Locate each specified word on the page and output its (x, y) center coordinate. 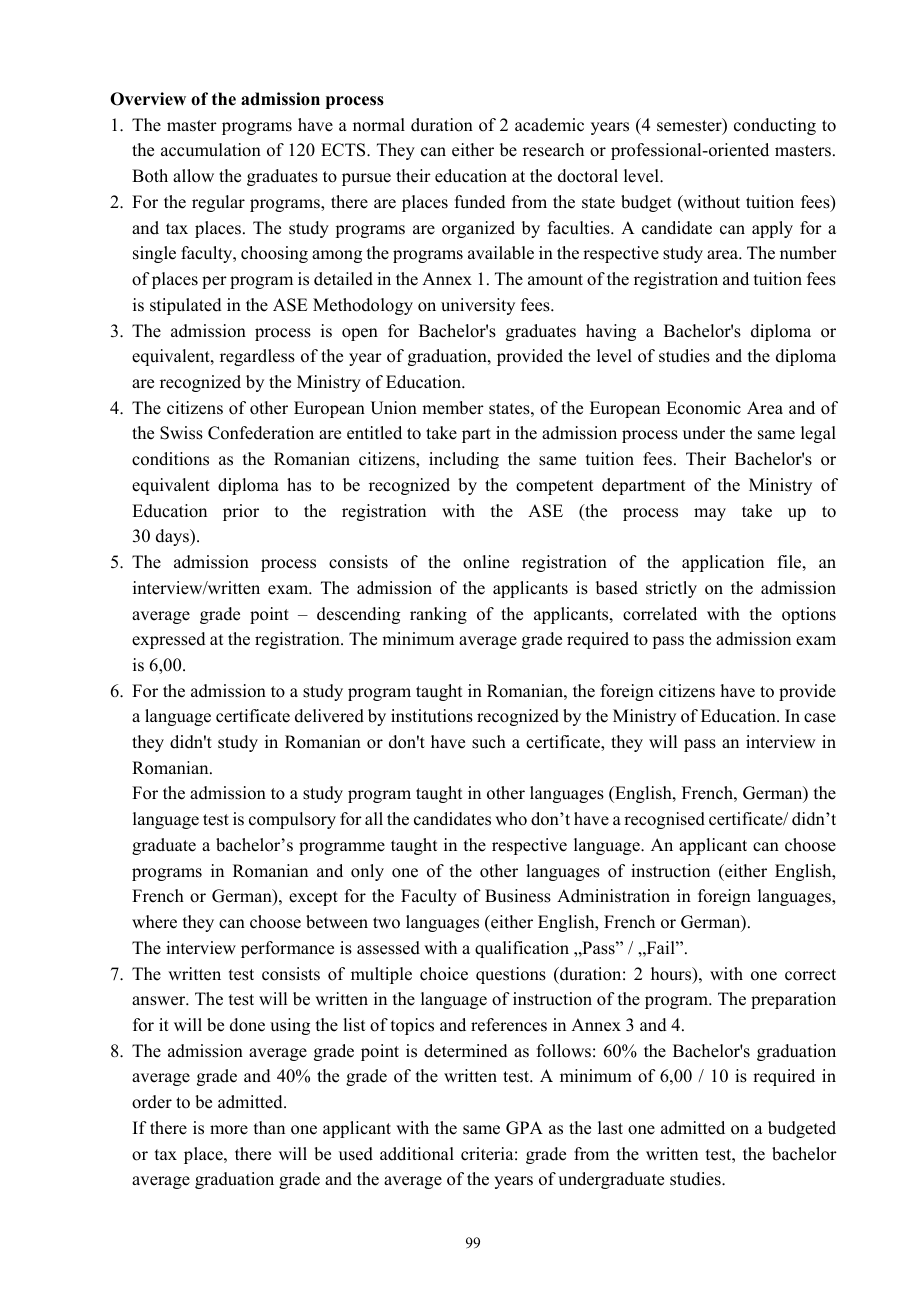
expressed (169, 640)
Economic (703, 408)
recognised (664, 820)
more (229, 1130)
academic (549, 125)
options (809, 615)
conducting (775, 126)
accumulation (211, 150)
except (313, 898)
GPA (524, 1128)
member (453, 408)
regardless (257, 357)
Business (518, 896)
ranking (438, 615)
